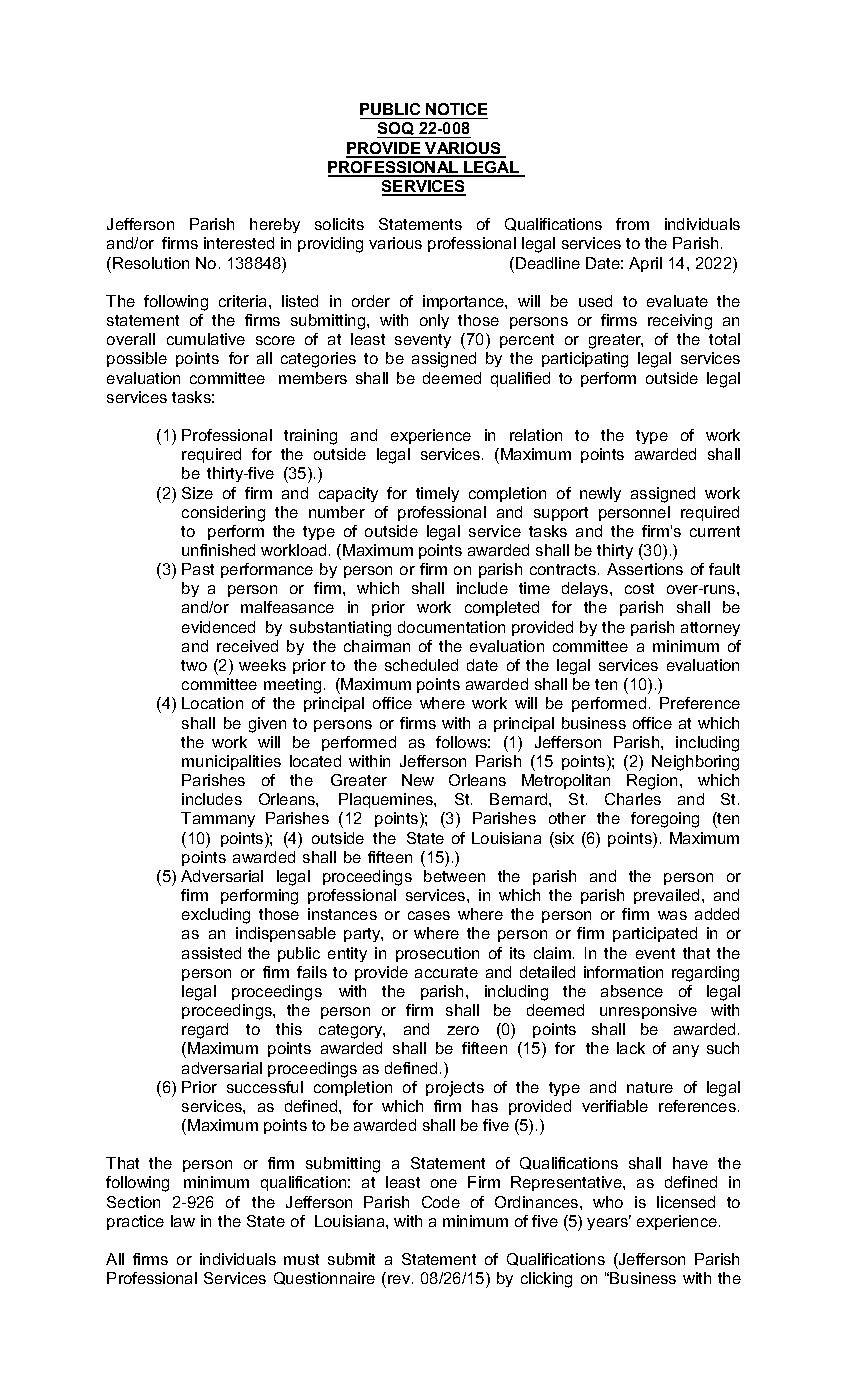 The image size is (849, 1400). I want to click on Tammany, so click(218, 819).
